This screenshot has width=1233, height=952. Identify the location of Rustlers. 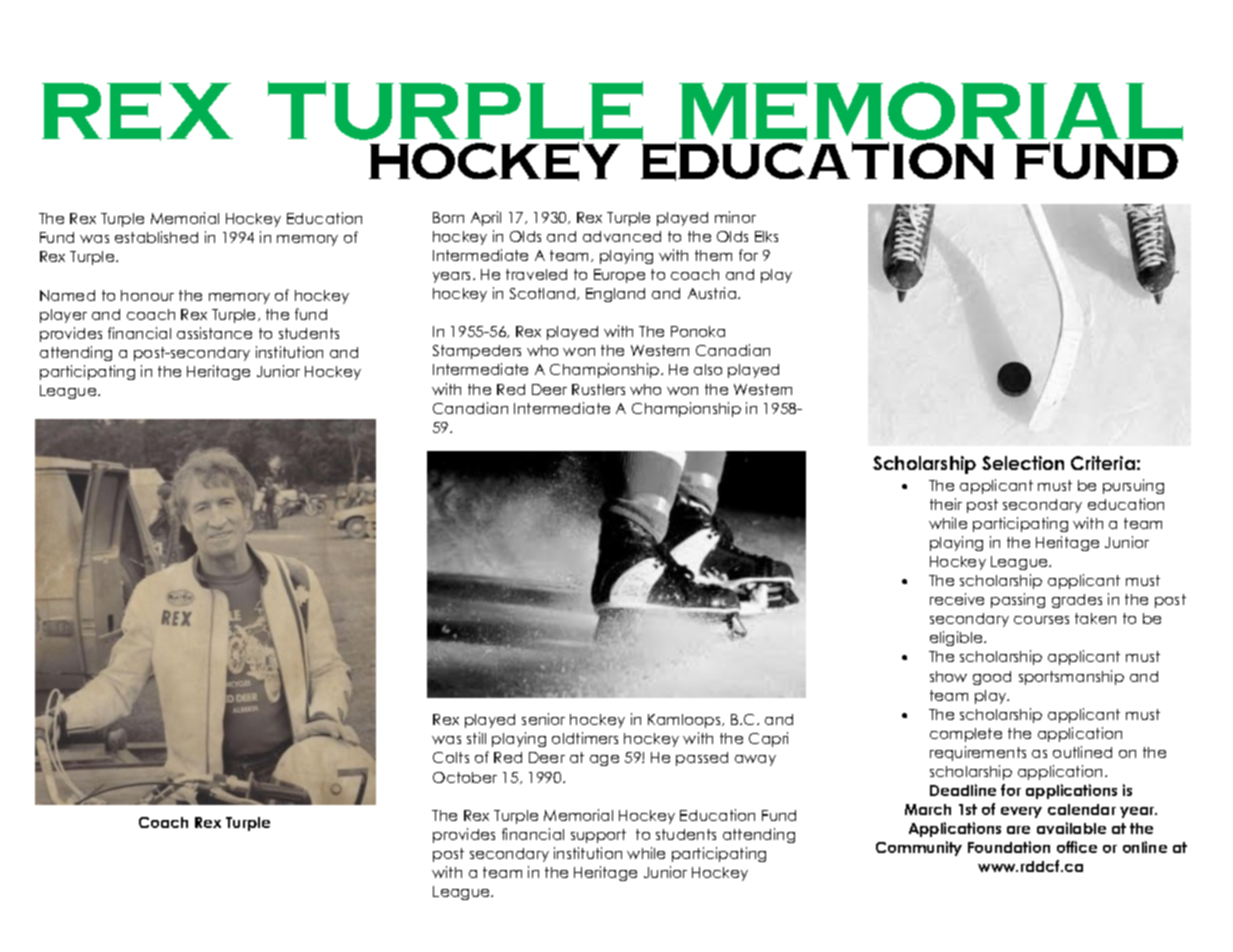
(598, 389).
